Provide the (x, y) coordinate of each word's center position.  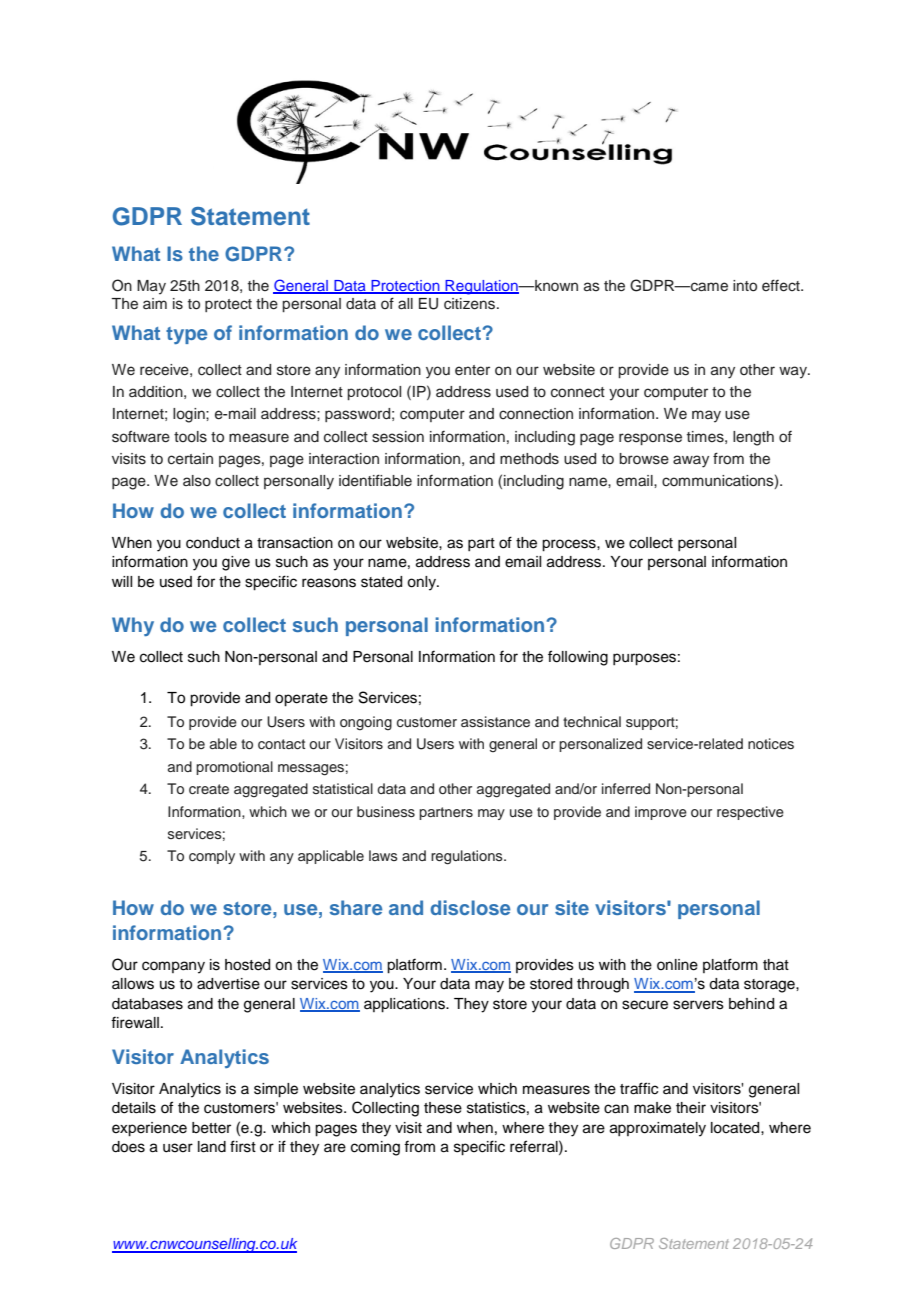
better (211, 1128)
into (745, 286)
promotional (234, 768)
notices (771, 744)
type (186, 335)
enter (472, 370)
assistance (495, 722)
